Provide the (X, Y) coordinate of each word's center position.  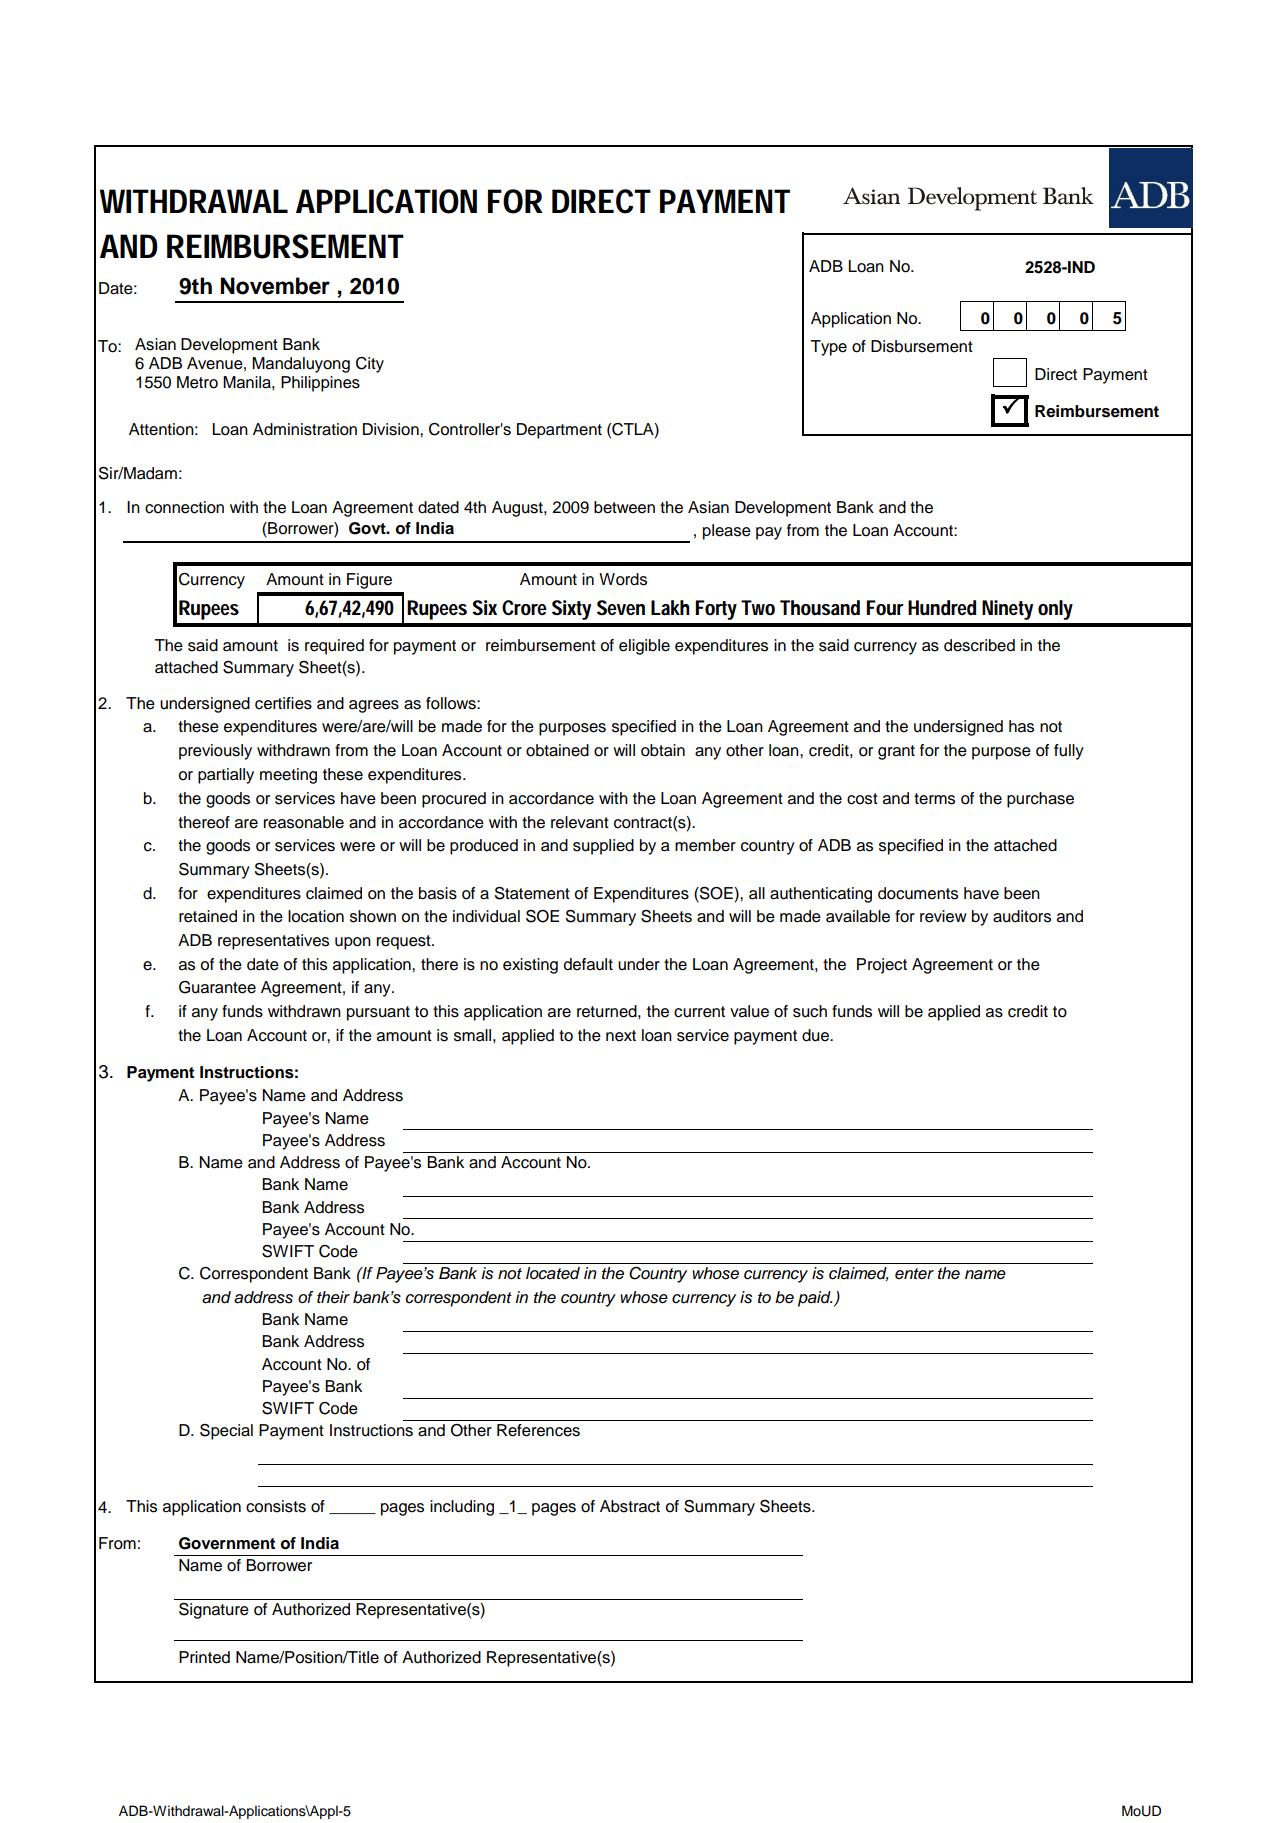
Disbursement (922, 346)
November (275, 286)
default (588, 964)
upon (353, 943)
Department (559, 431)
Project (882, 966)
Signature (214, 1611)
